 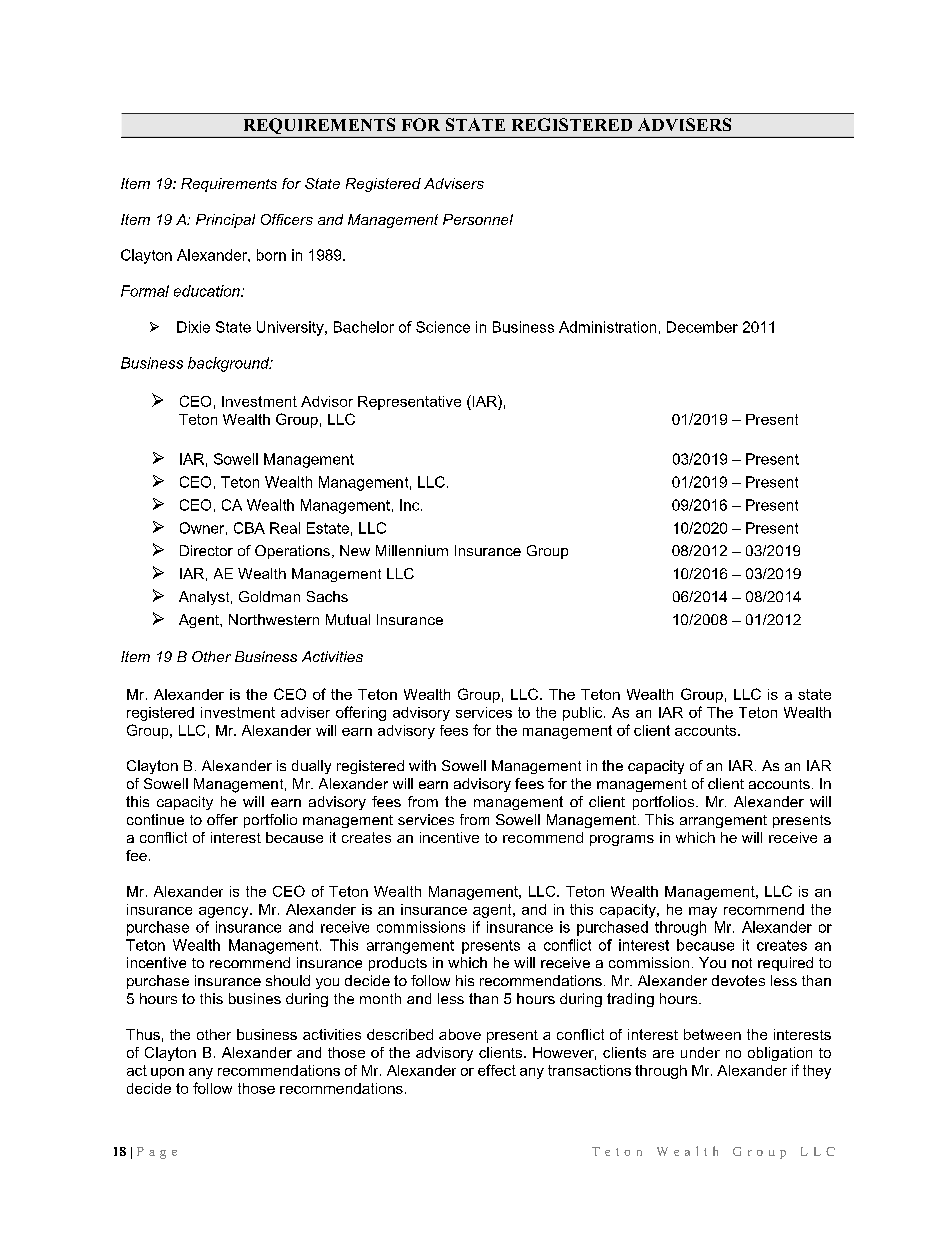 What do you see at coordinates (712, 1034) in the document?
I see `between` at bounding box center [712, 1034].
